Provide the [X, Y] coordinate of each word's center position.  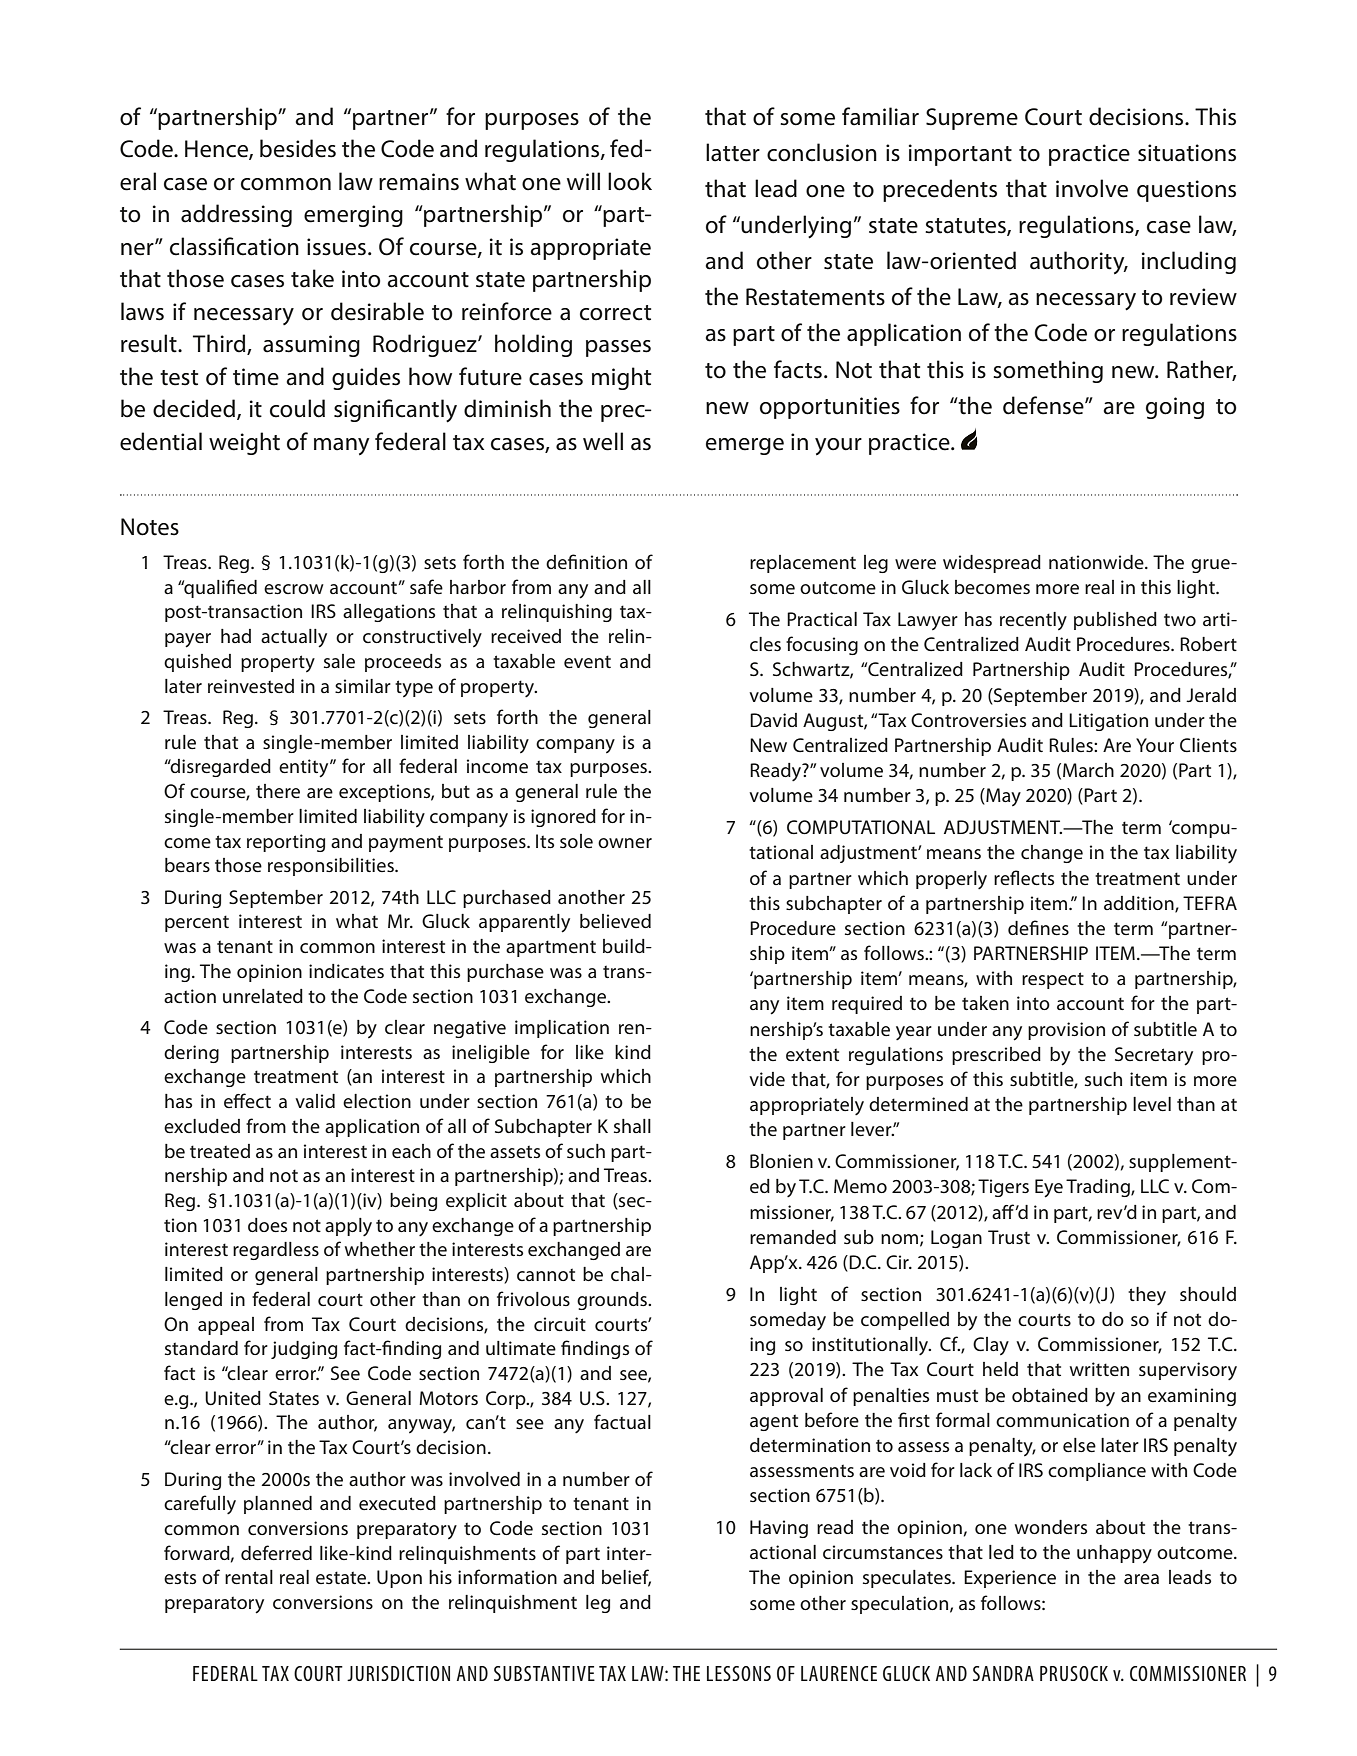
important [960, 155]
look [630, 181]
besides [298, 148]
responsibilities [332, 867]
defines [1038, 927]
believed [615, 921]
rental [249, 1577]
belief [626, 1578]
